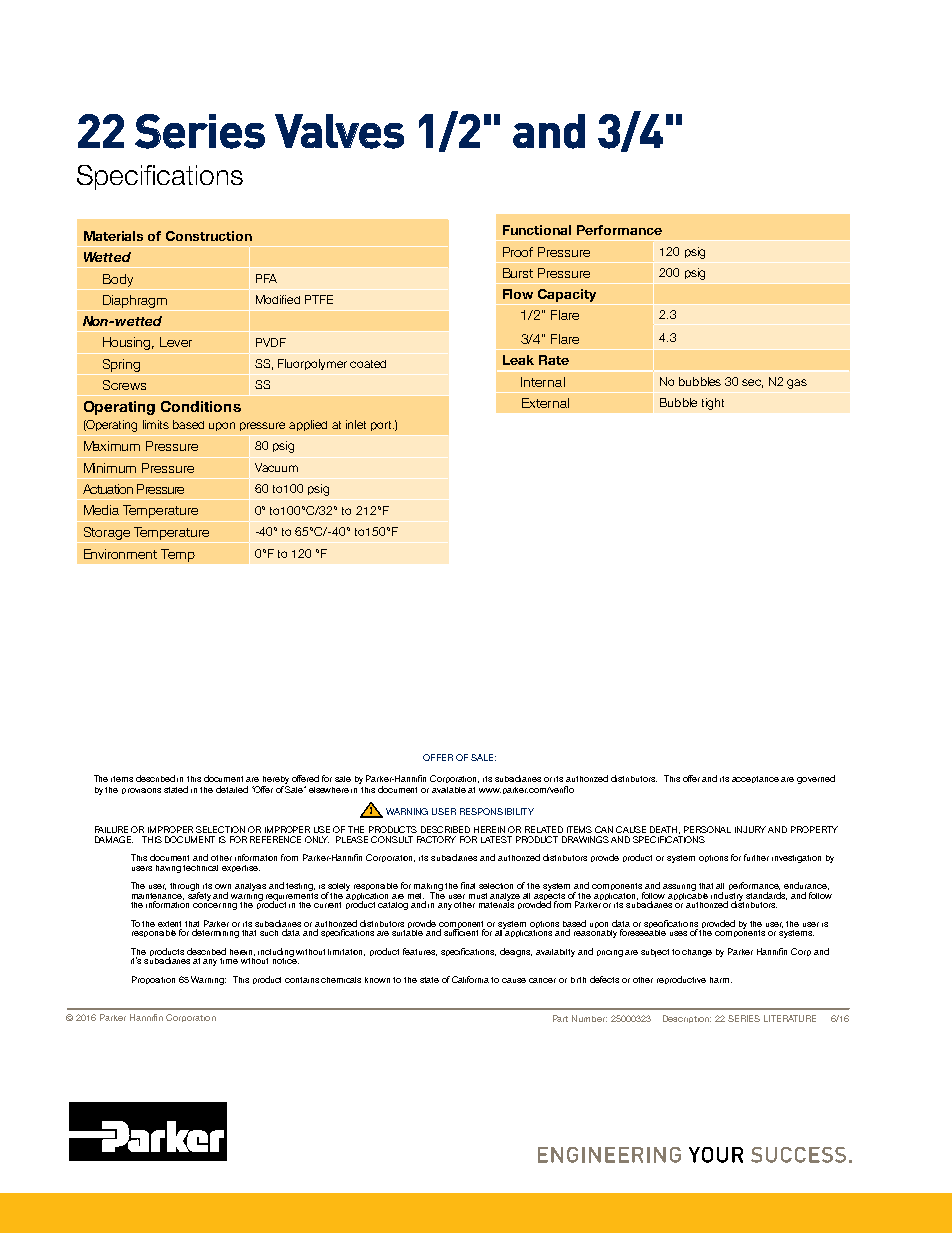  What do you see at coordinates (518, 294) in the screenshot?
I see `Flow` at bounding box center [518, 294].
